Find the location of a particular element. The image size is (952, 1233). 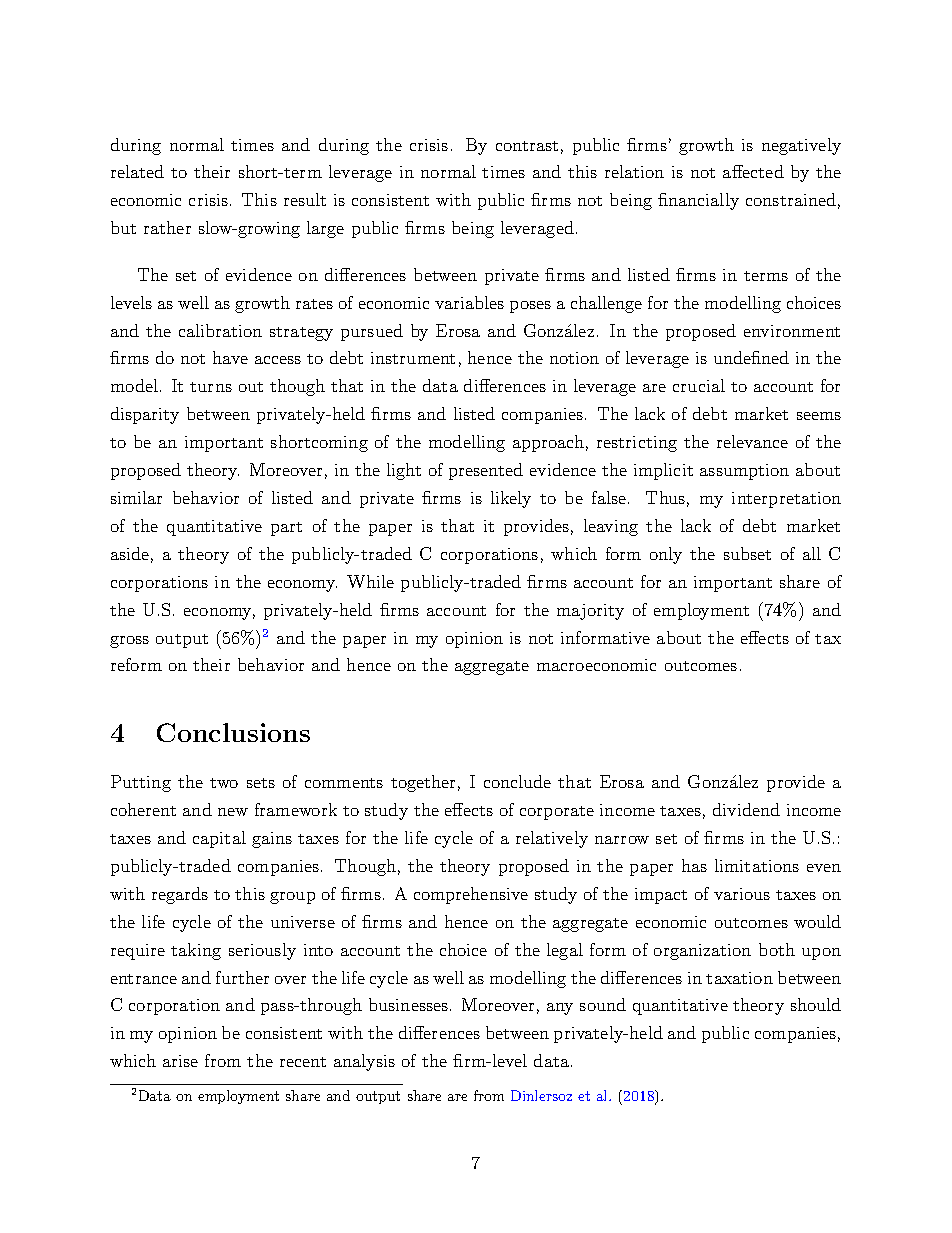

affected is located at coordinates (753, 171).
